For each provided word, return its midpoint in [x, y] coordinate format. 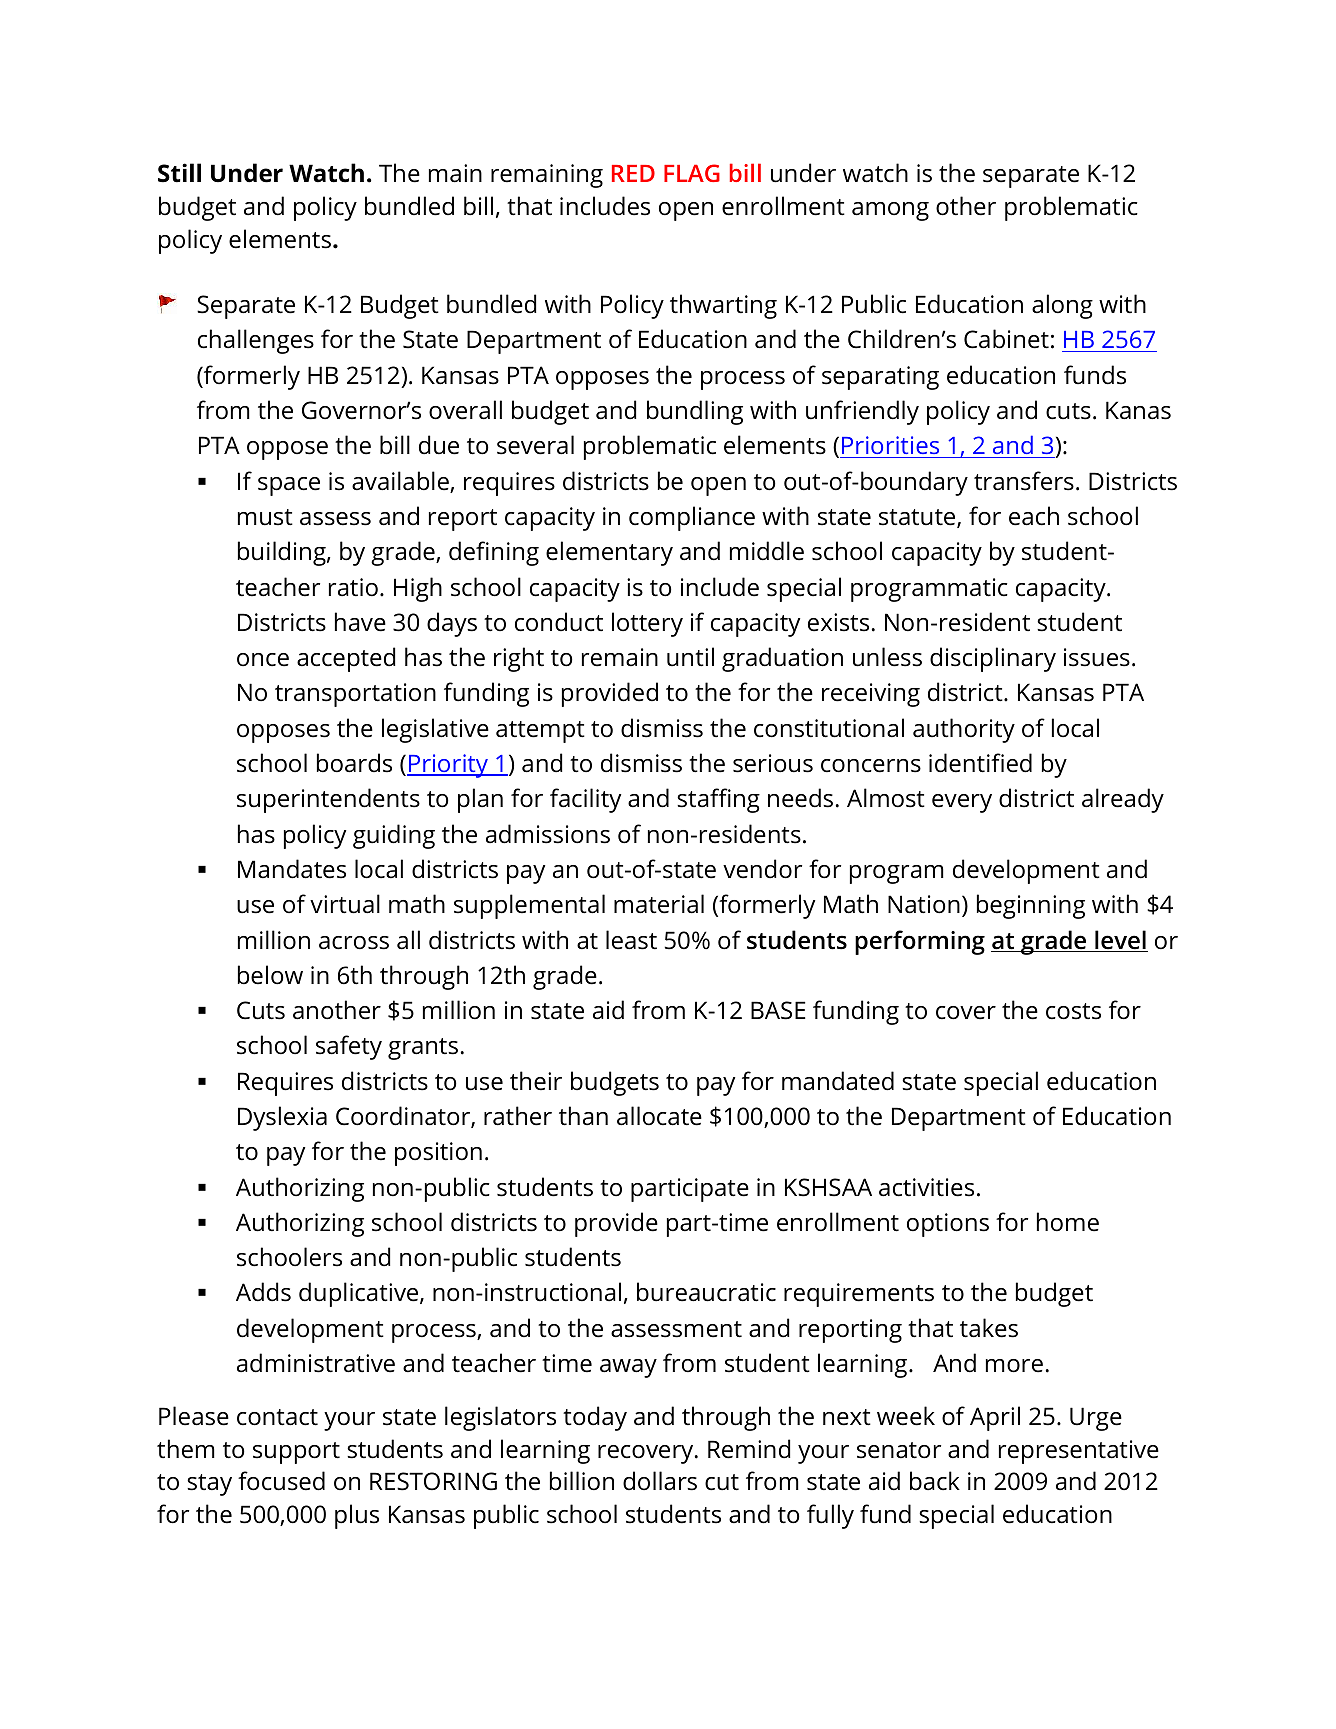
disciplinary [993, 659]
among [890, 211]
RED [633, 173]
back [935, 1481]
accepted [346, 659]
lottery [647, 624]
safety [349, 1047]
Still [179, 173]
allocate [659, 1116]
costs [1073, 1011]
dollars [660, 1481]
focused [281, 1481]
